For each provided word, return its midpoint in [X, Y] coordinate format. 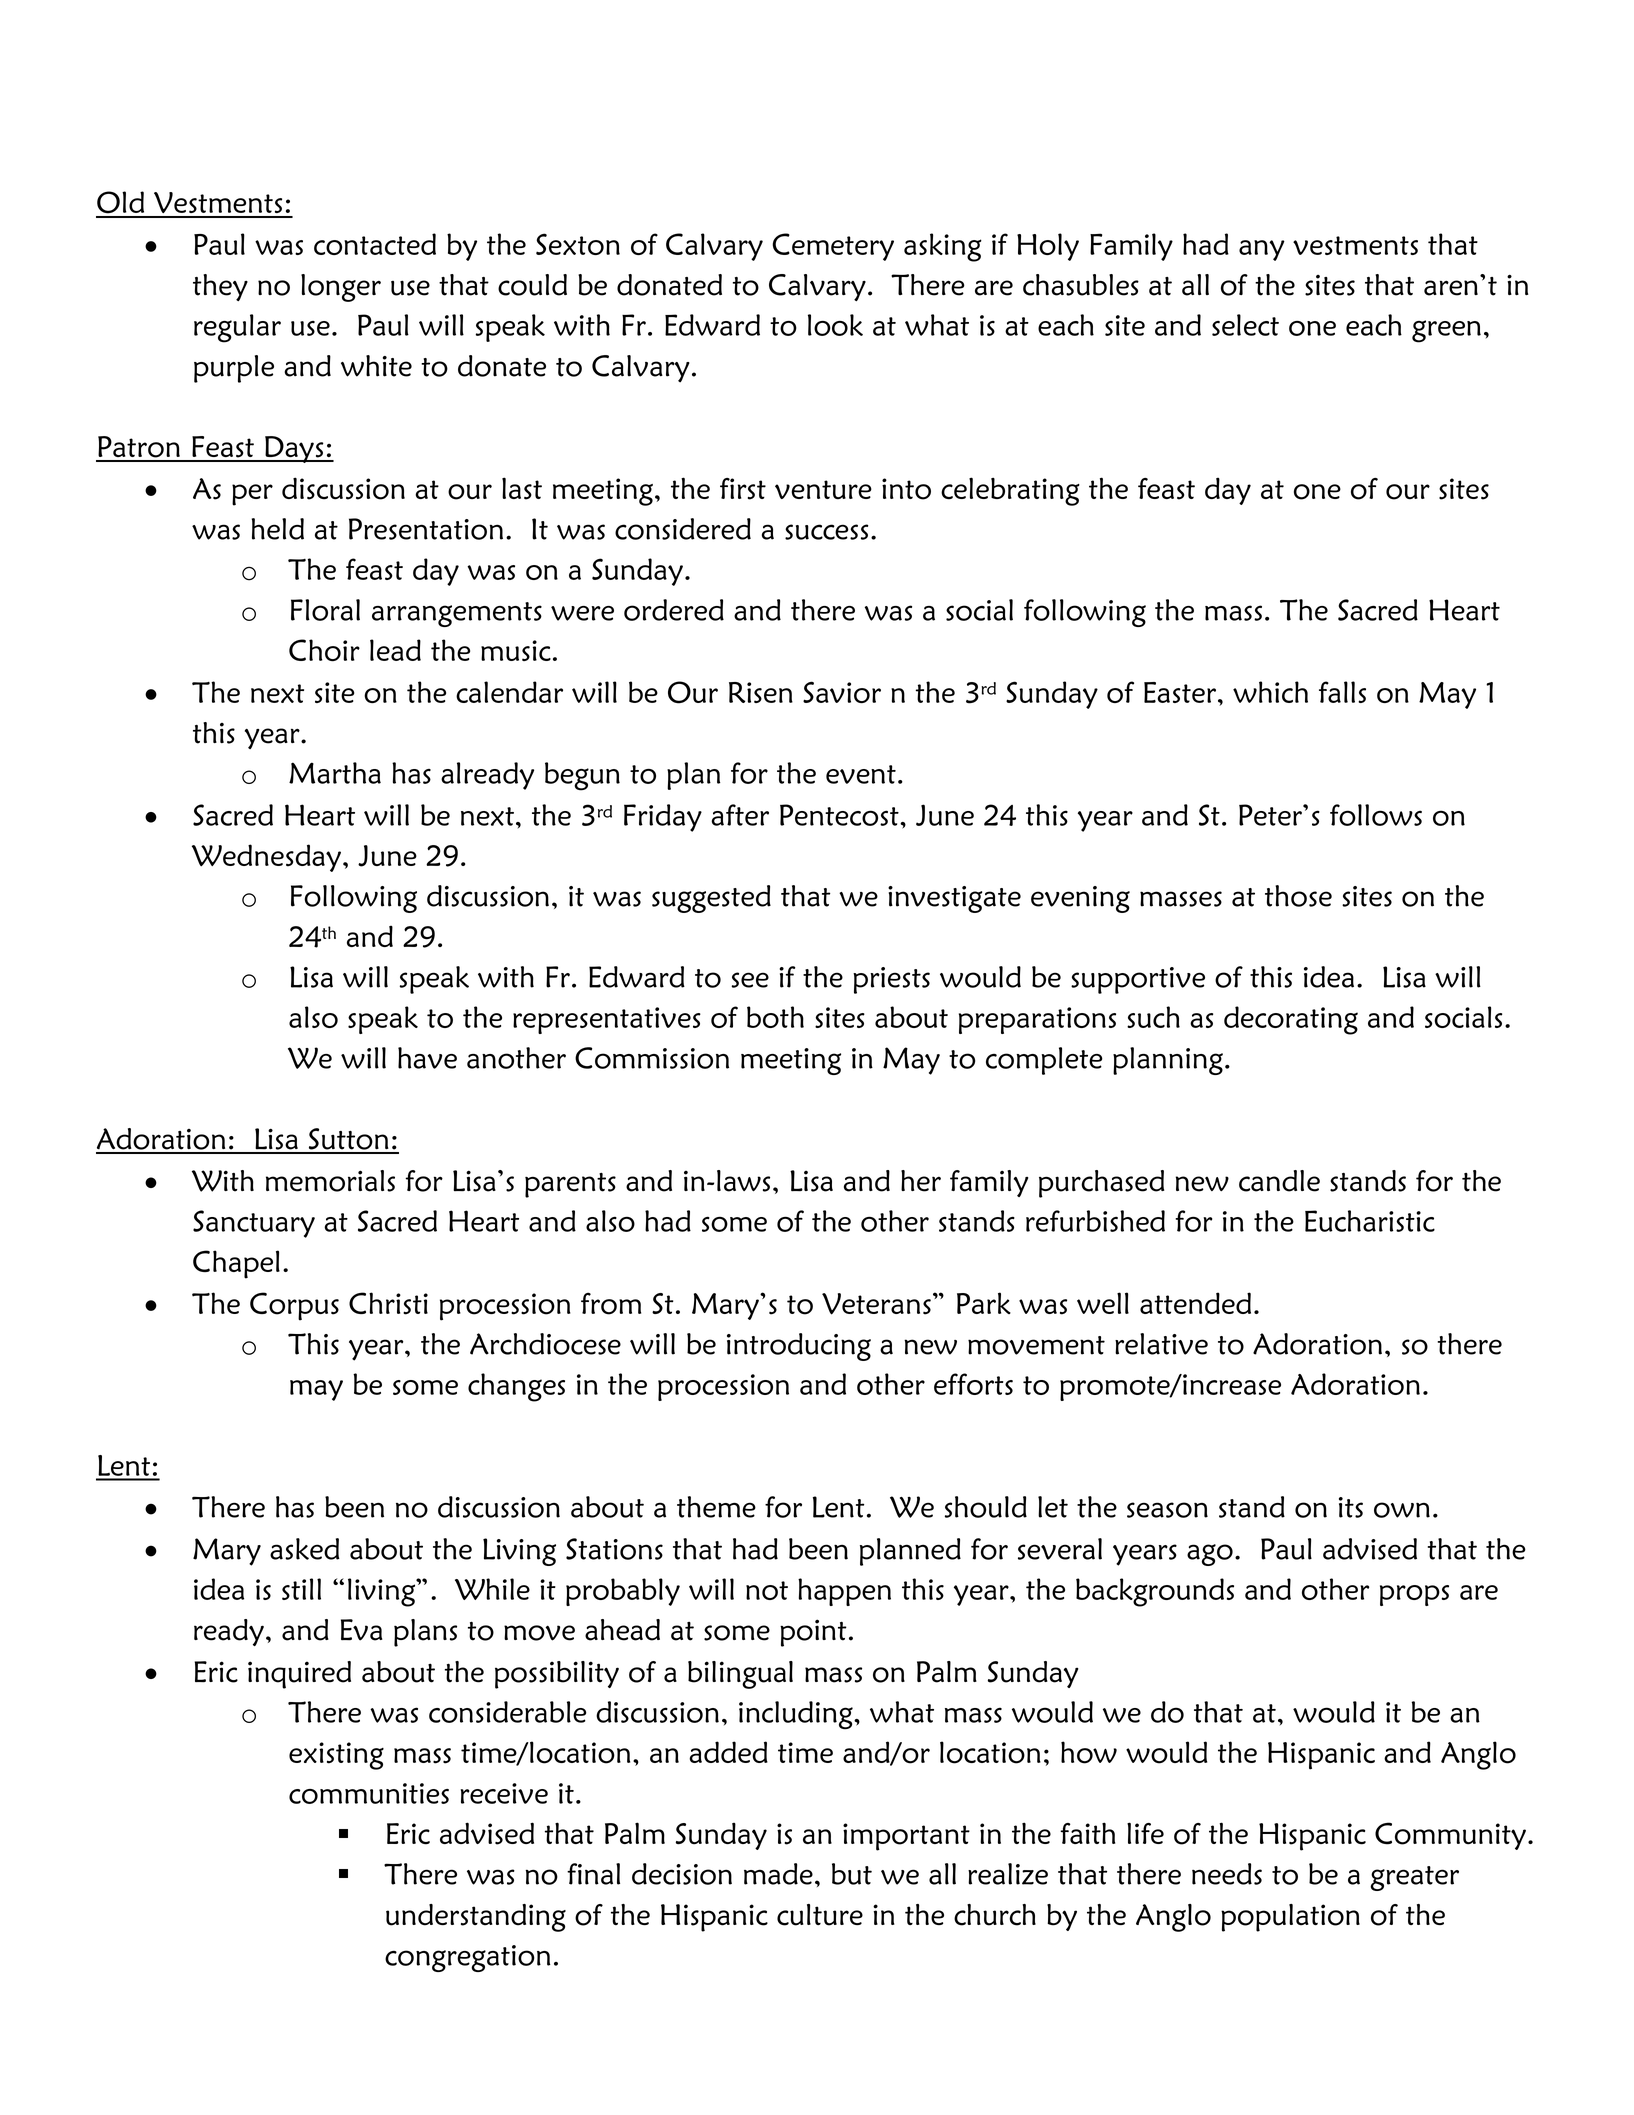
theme [716, 1507]
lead [395, 650]
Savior [842, 692]
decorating [1291, 1020]
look [835, 325]
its [1351, 1507]
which [1270, 692]
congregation [468, 1958]
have [427, 1058]
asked [305, 1549]
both [775, 1017]
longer [341, 288]
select [1245, 325]
